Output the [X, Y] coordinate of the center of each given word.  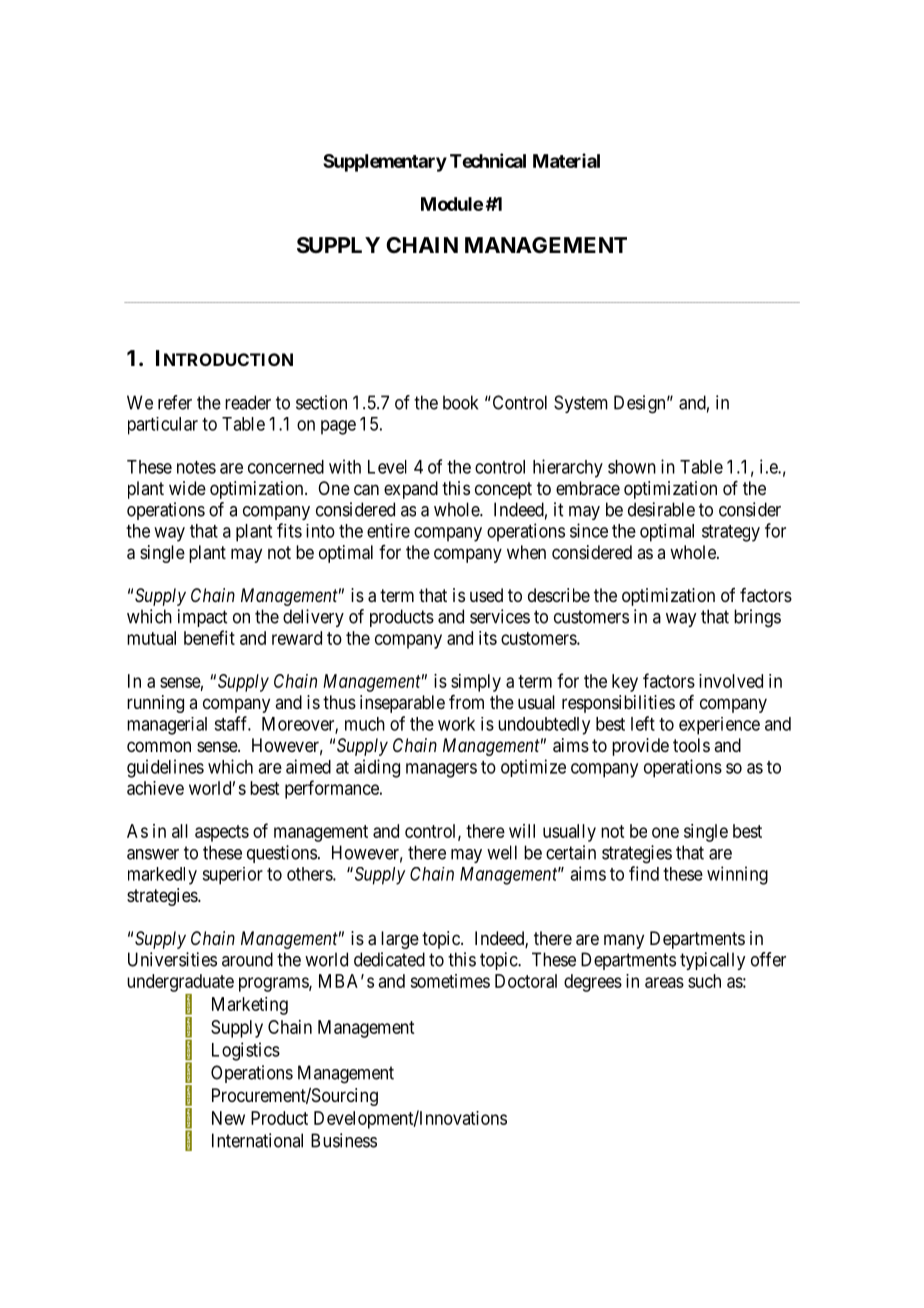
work [456, 724]
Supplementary [385, 163]
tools [691, 745]
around [247, 959]
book [460, 402]
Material [566, 160]
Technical [488, 160]
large [400, 940]
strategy [731, 533]
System [581, 404]
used [486, 595]
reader [248, 402]
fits [289, 530]
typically [712, 961]
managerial [167, 726]
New [228, 1118]
